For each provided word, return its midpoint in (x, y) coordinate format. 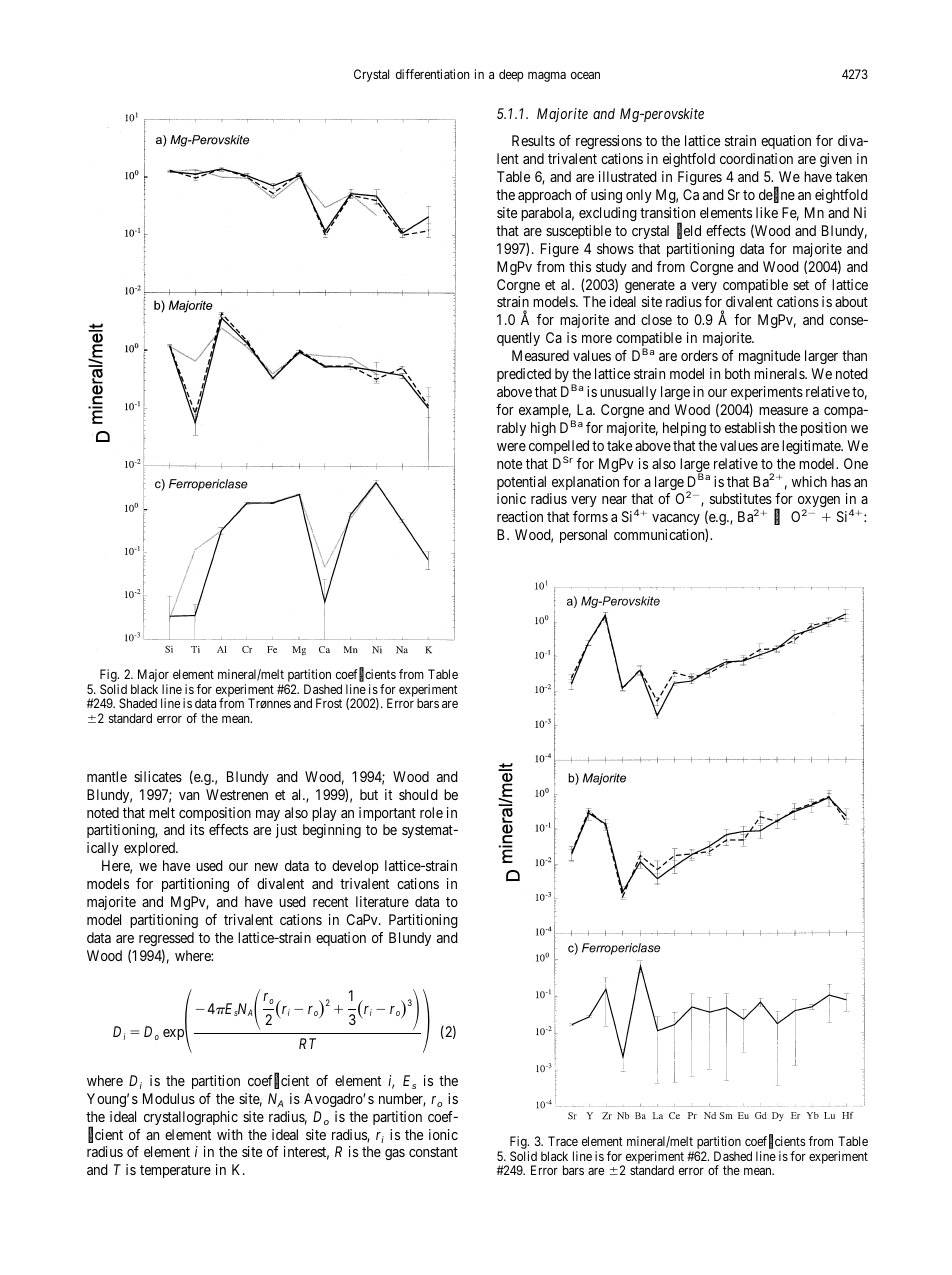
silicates (158, 776)
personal (583, 536)
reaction (520, 516)
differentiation (432, 74)
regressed (166, 939)
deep (511, 75)
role (431, 812)
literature (382, 901)
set (801, 285)
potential (521, 483)
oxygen (819, 503)
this (580, 266)
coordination (756, 158)
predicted (524, 375)
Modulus (169, 1098)
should (418, 794)
